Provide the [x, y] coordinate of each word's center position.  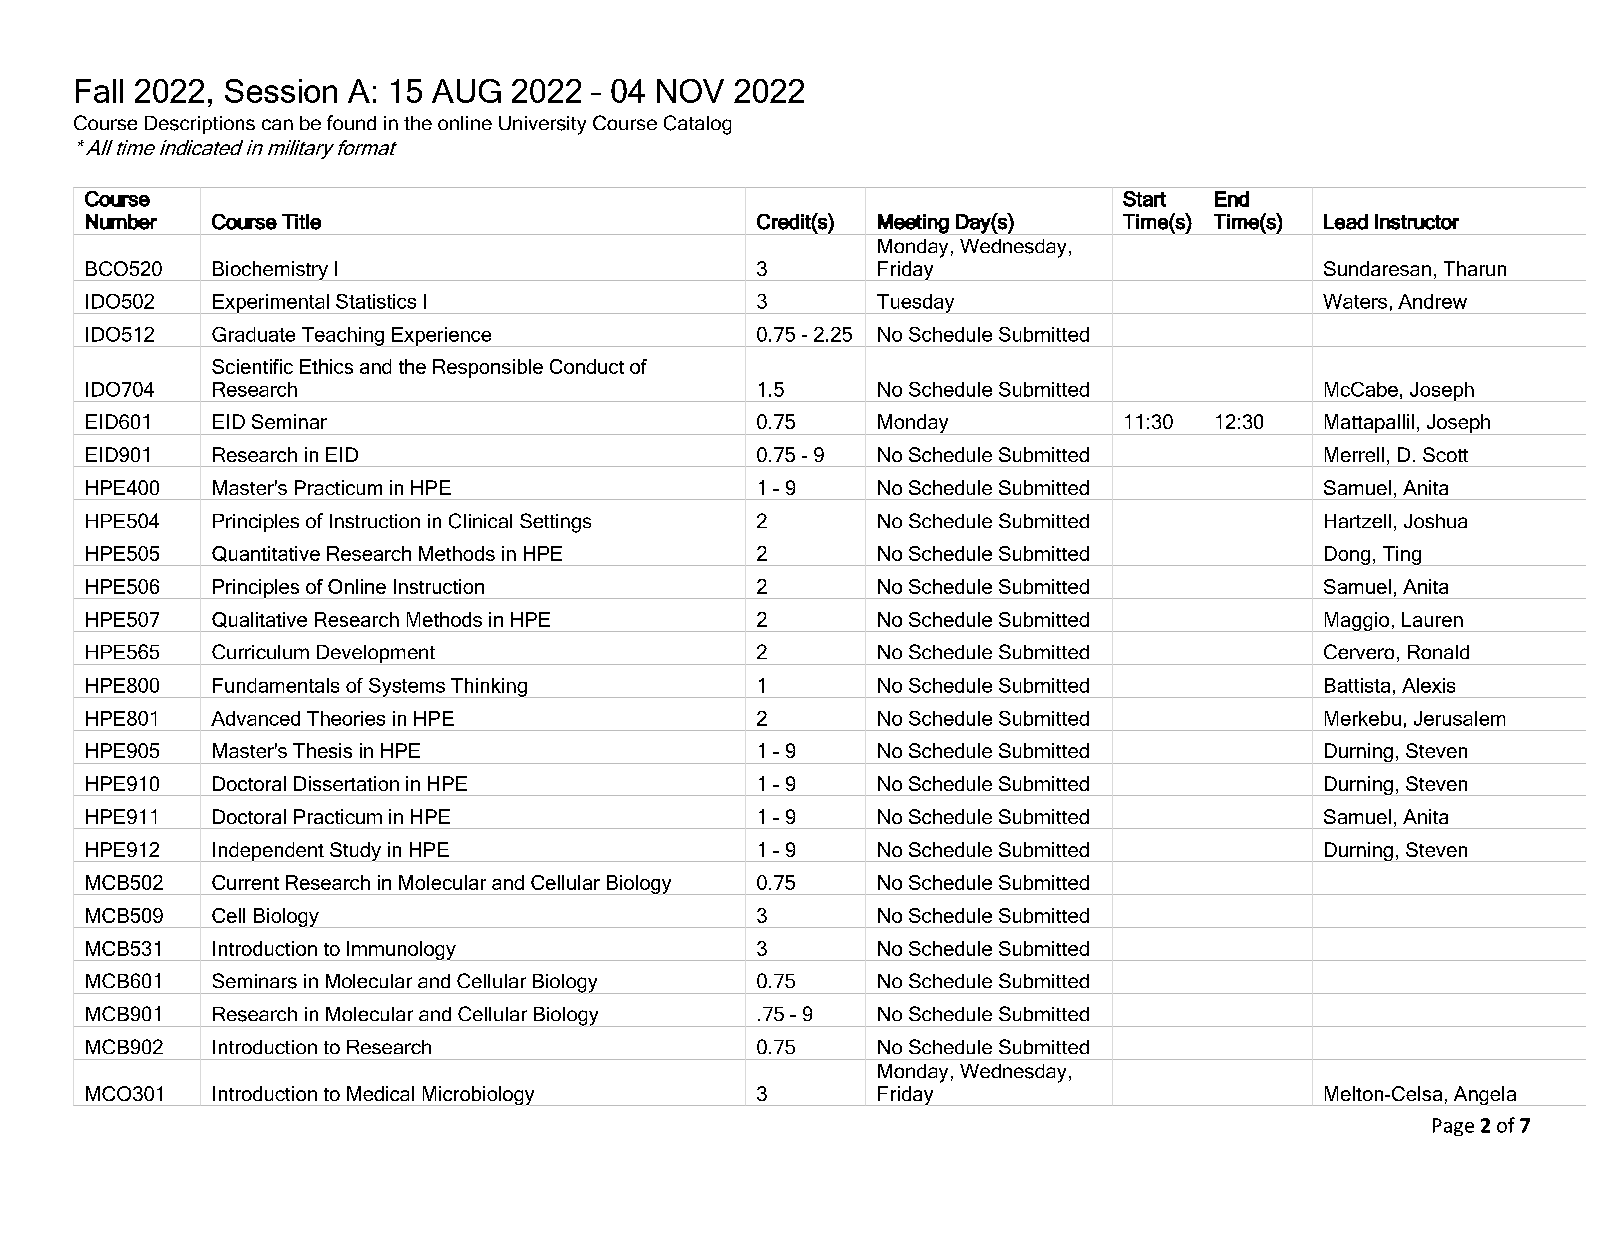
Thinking [489, 687]
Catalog [697, 125]
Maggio [1357, 621]
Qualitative [259, 620]
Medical [380, 1093]
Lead [1346, 222]
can [277, 124]
